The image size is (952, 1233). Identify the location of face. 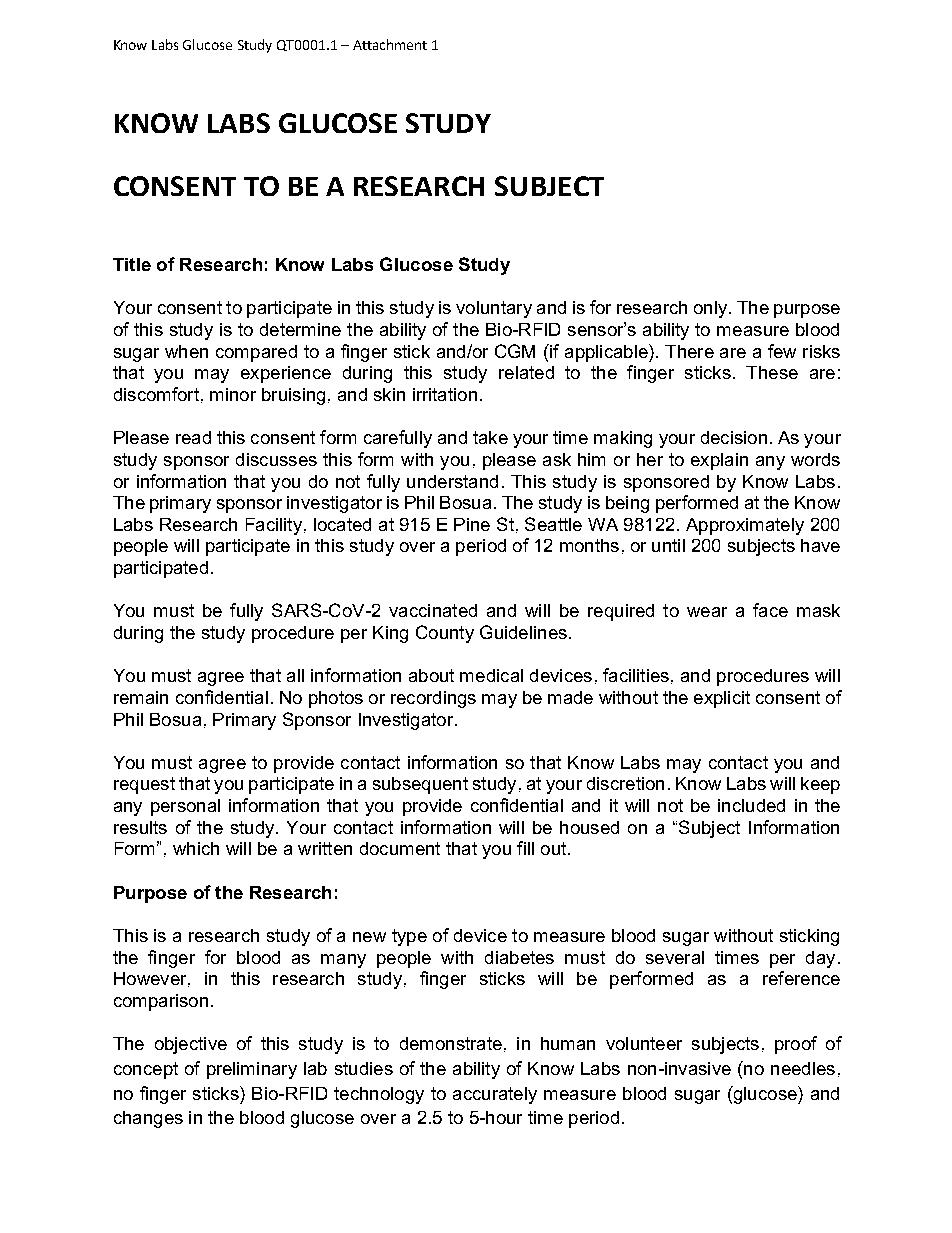
(770, 610).
